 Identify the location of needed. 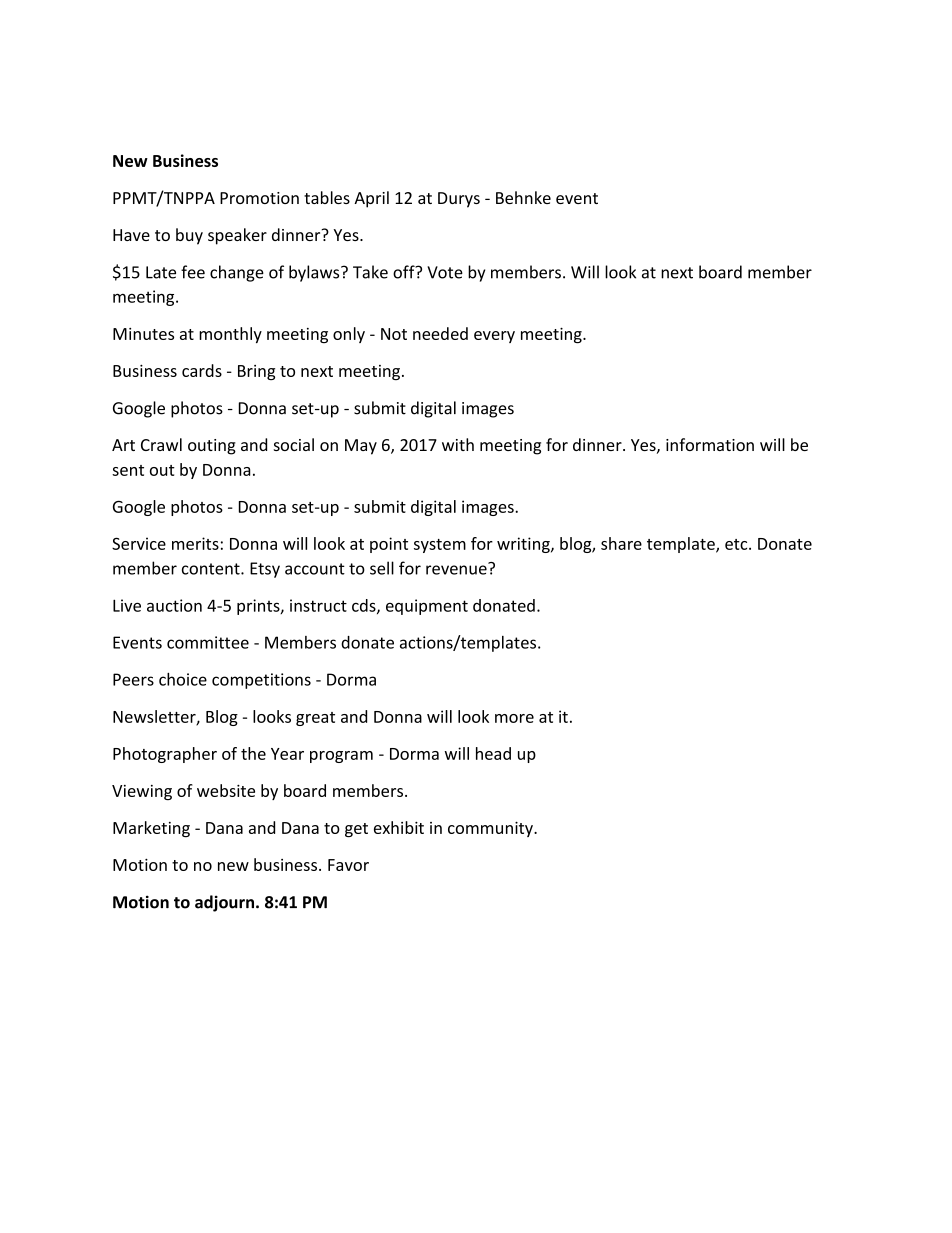
(440, 333).
